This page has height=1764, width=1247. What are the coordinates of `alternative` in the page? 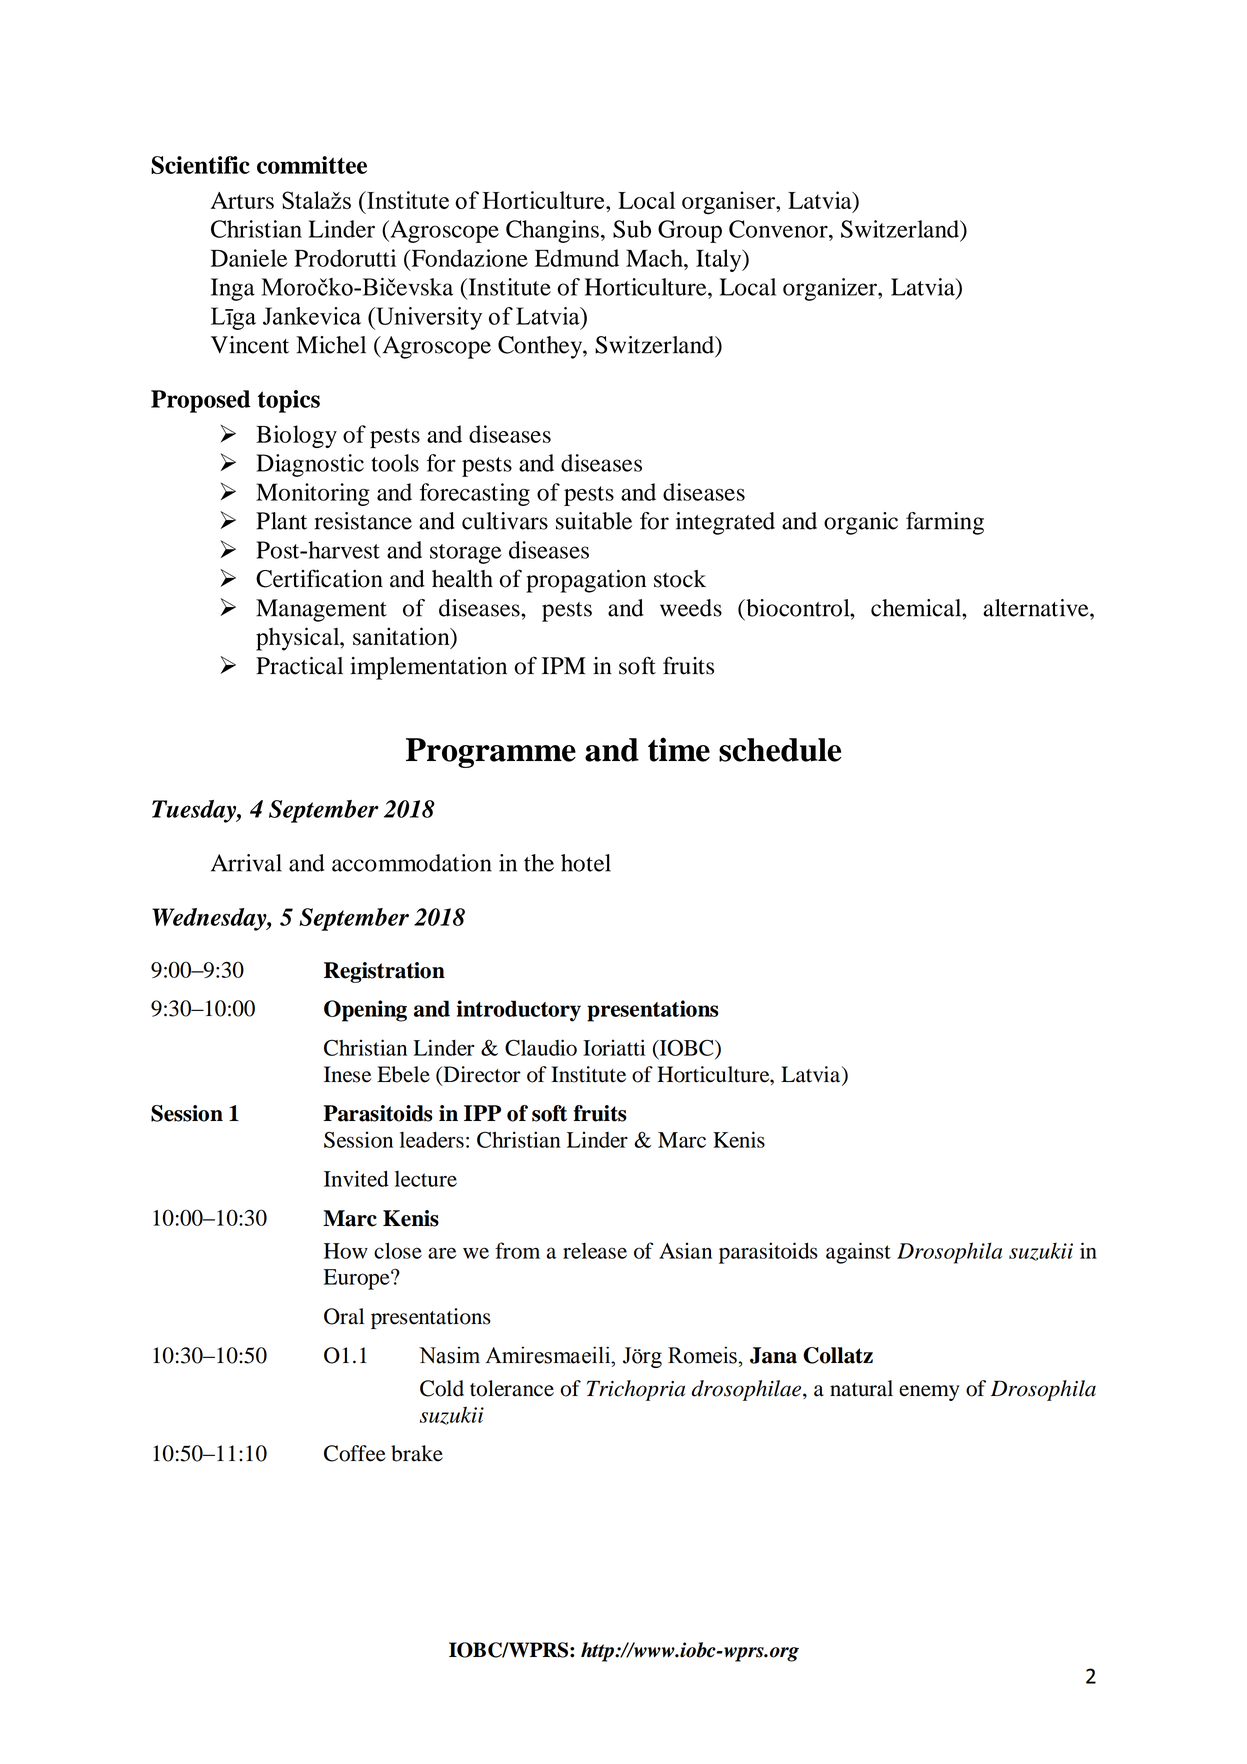 It's located at (1037, 608).
